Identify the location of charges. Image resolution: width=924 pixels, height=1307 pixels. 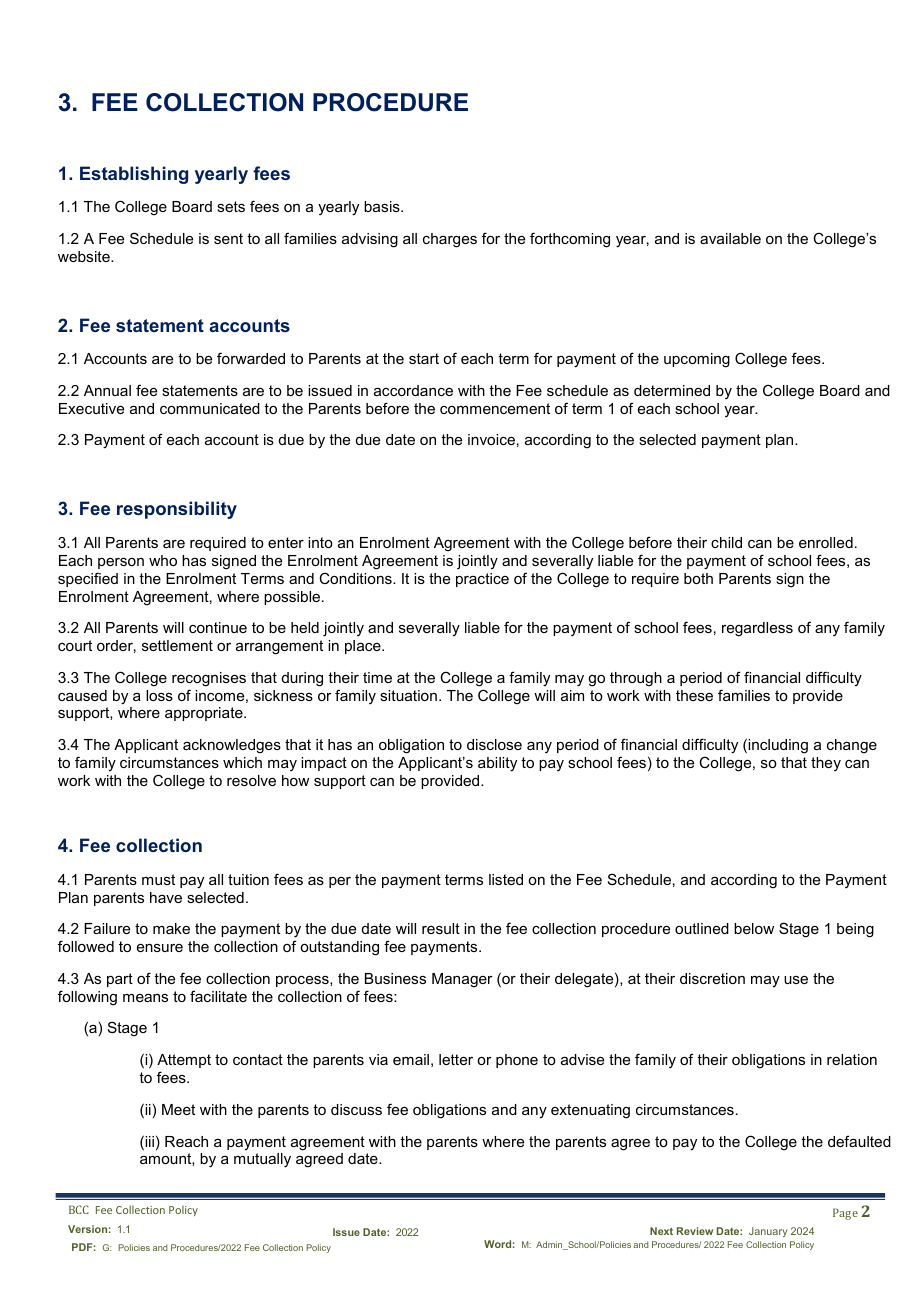
(450, 240).
